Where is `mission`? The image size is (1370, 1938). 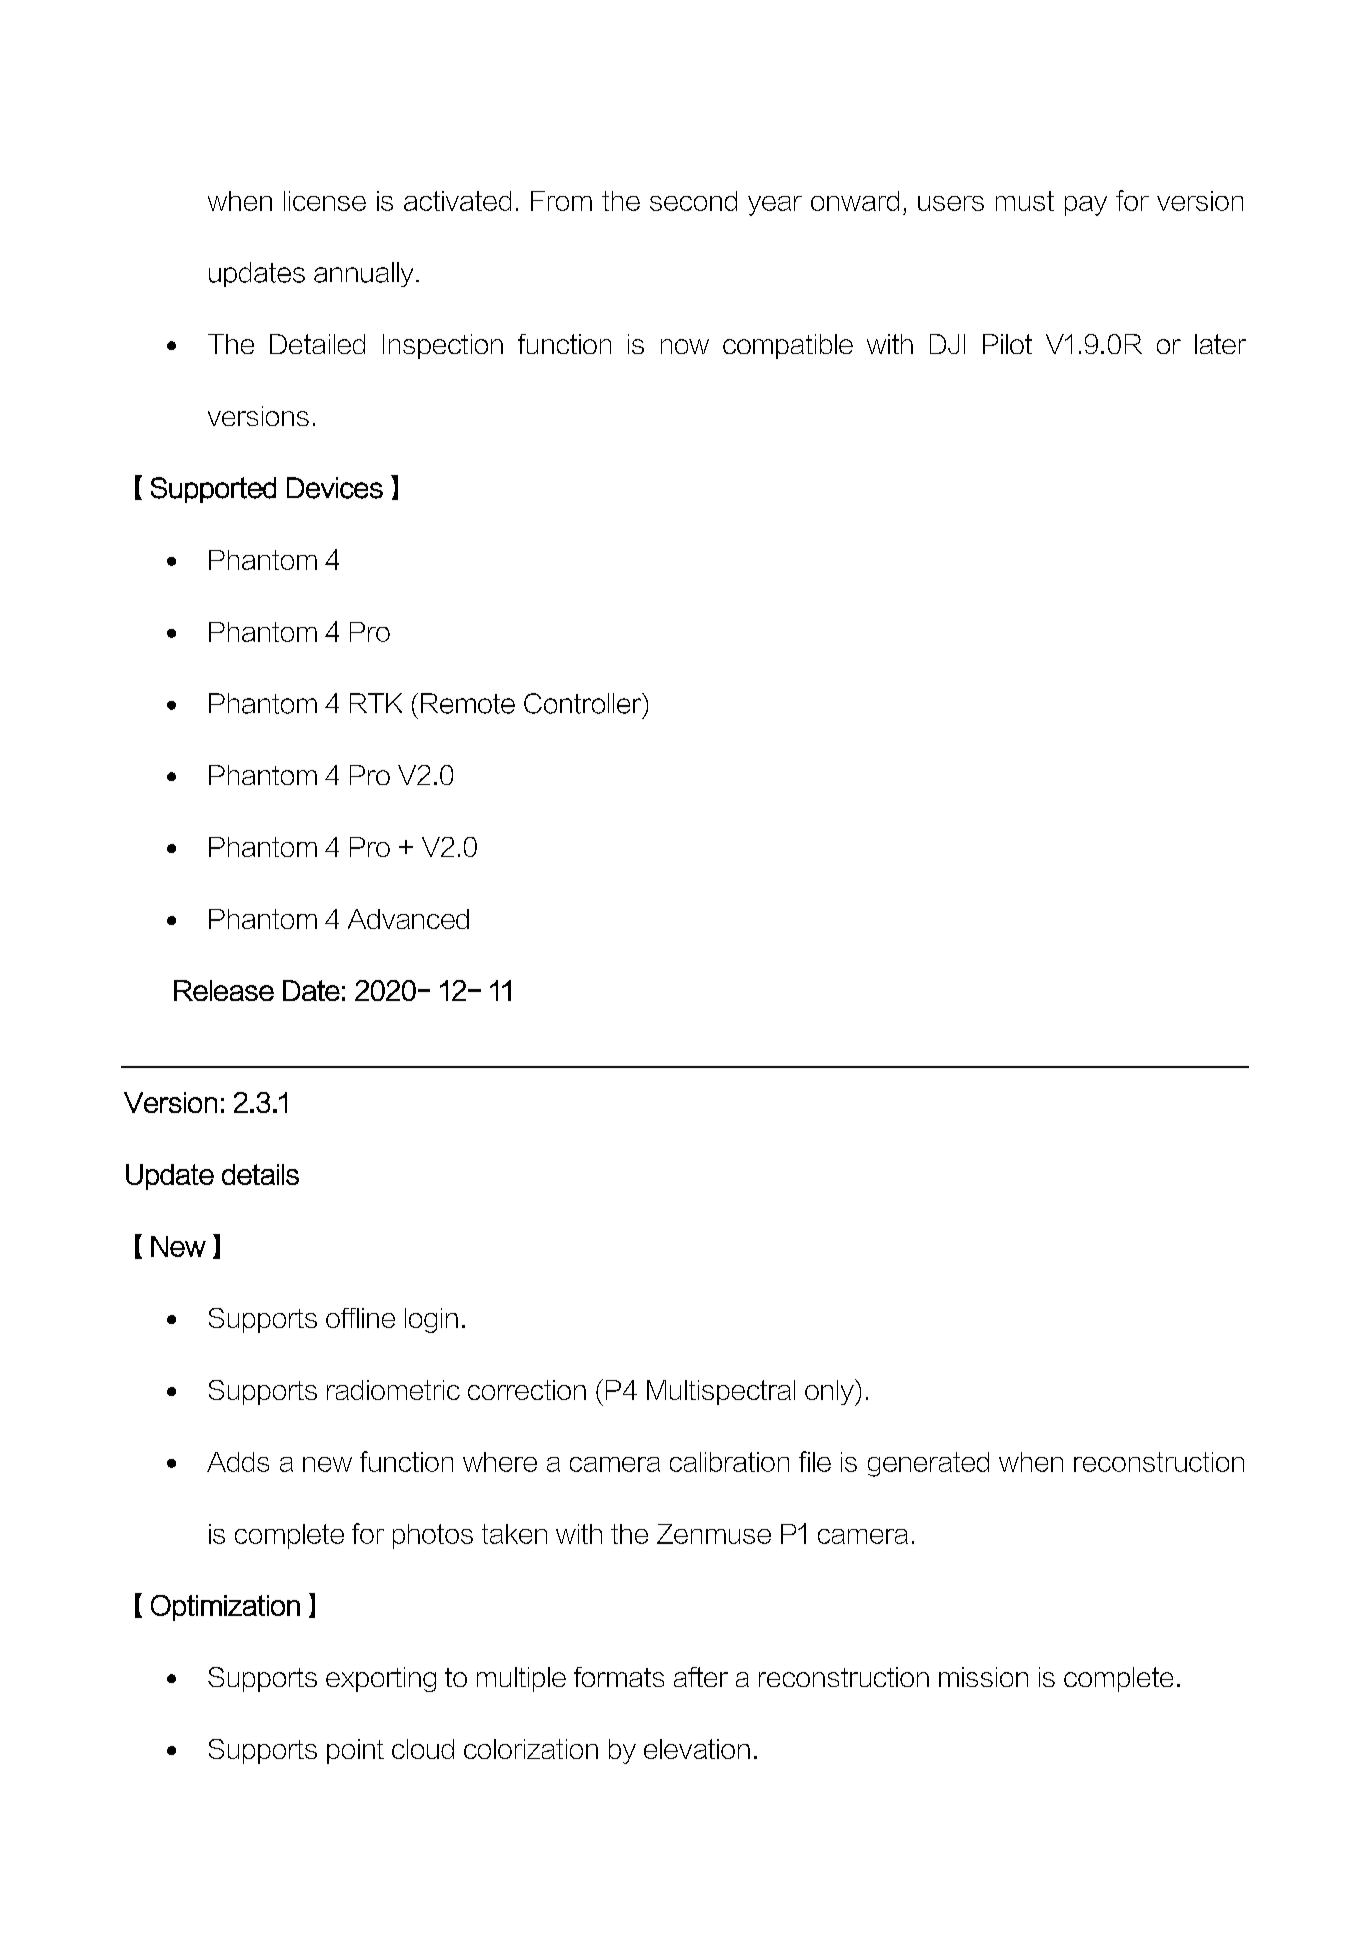 mission is located at coordinates (983, 1677).
